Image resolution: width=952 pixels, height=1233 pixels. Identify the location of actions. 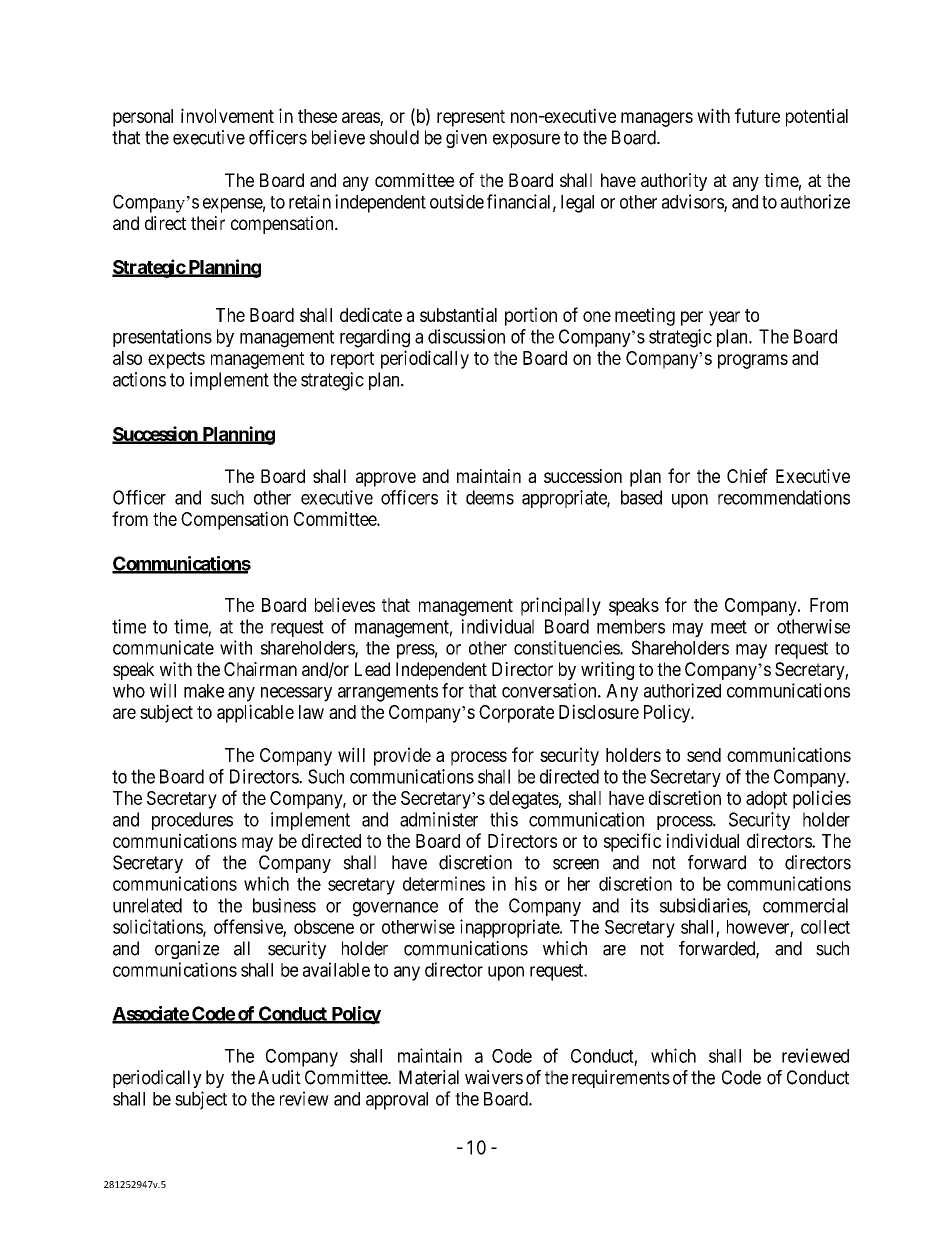
(139, 379).
